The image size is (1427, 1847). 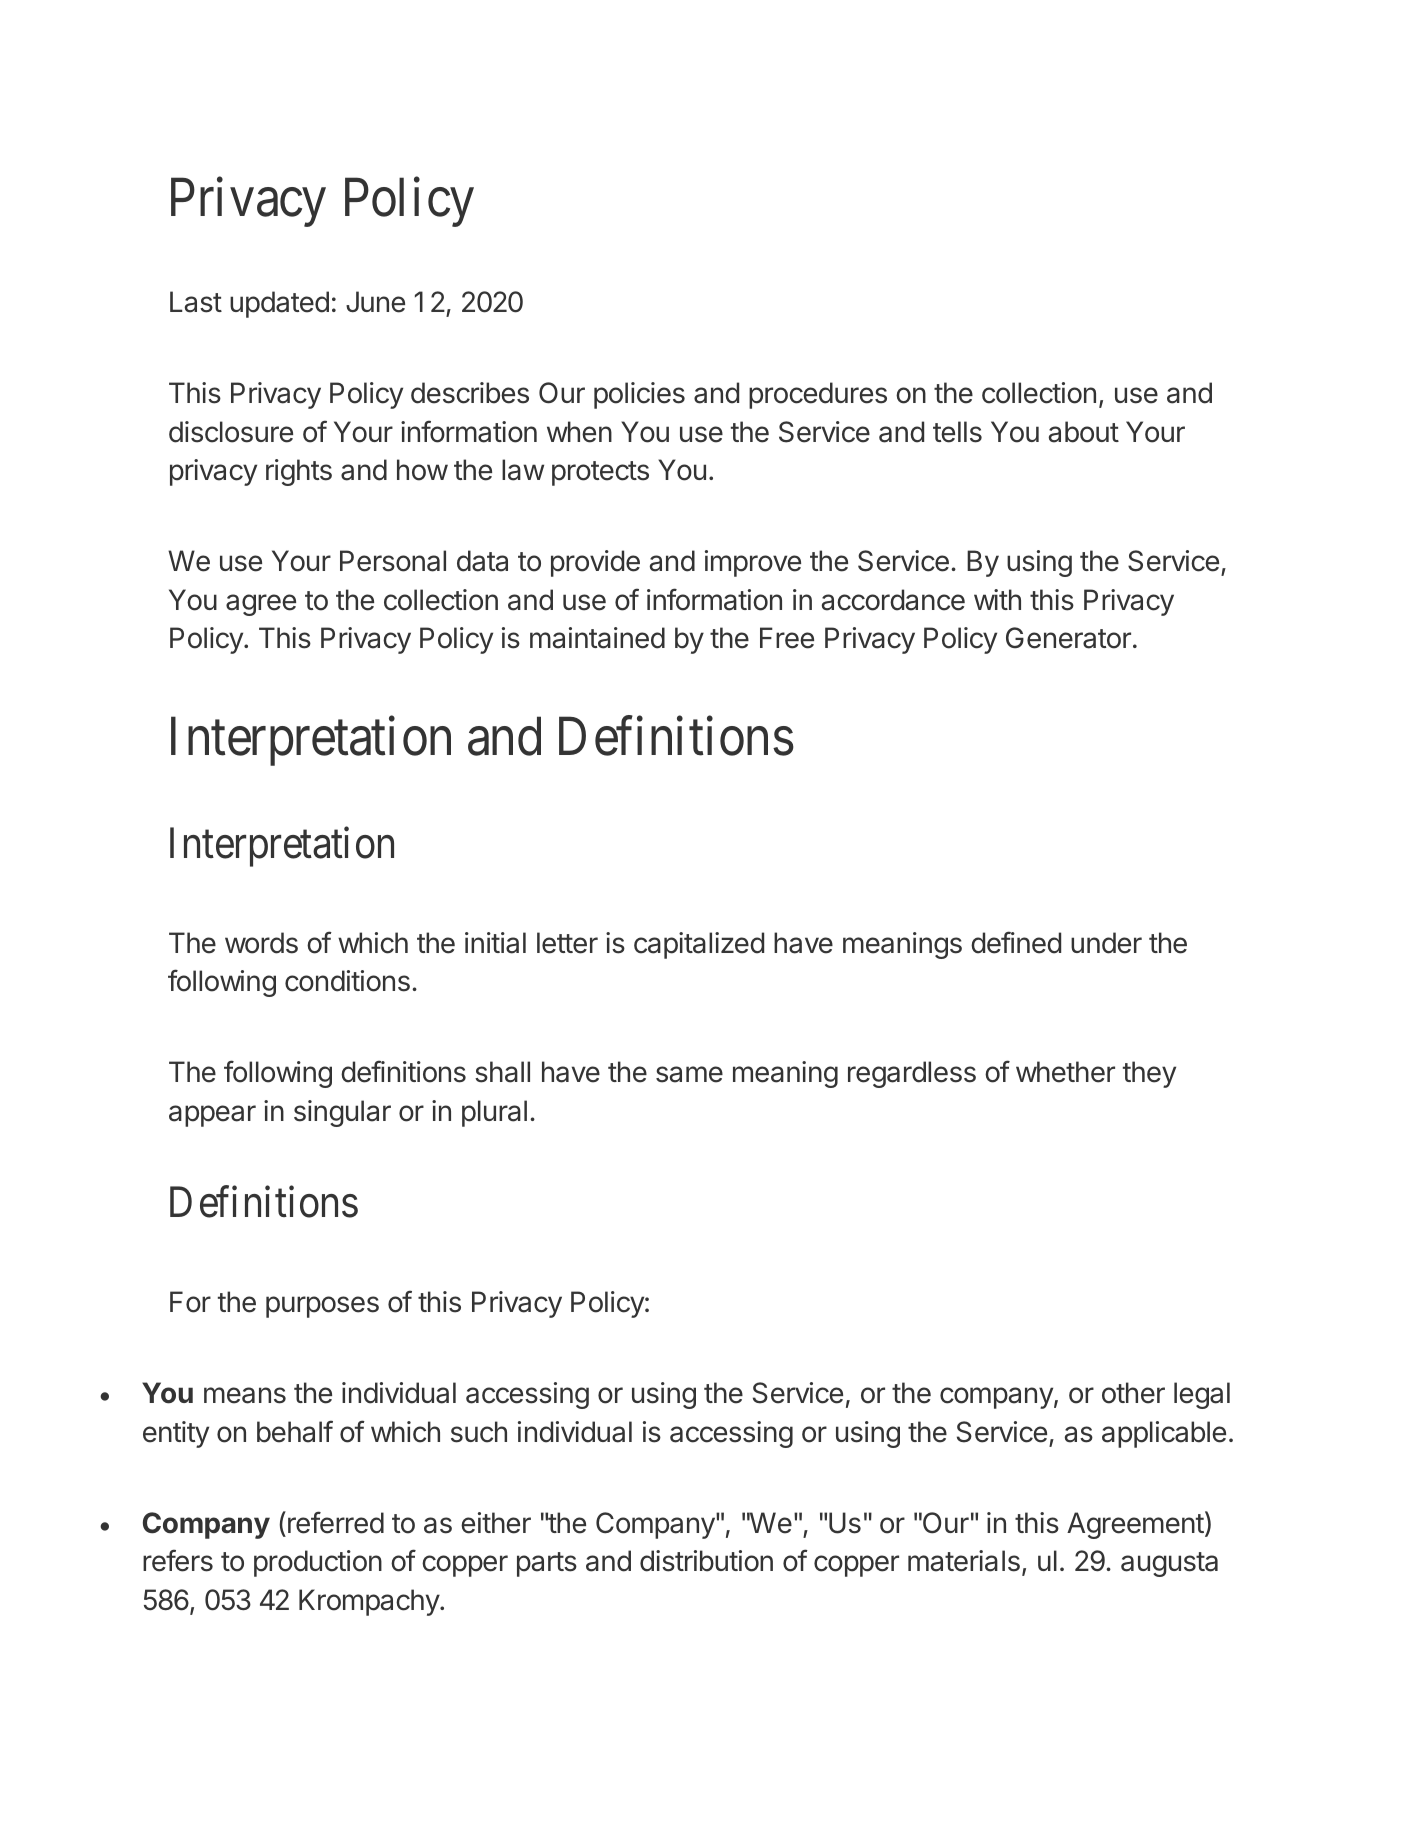 What do you see at coordinates (639, 395) in the screenshot?
I see `policies` at bounding box center [639, 395].
